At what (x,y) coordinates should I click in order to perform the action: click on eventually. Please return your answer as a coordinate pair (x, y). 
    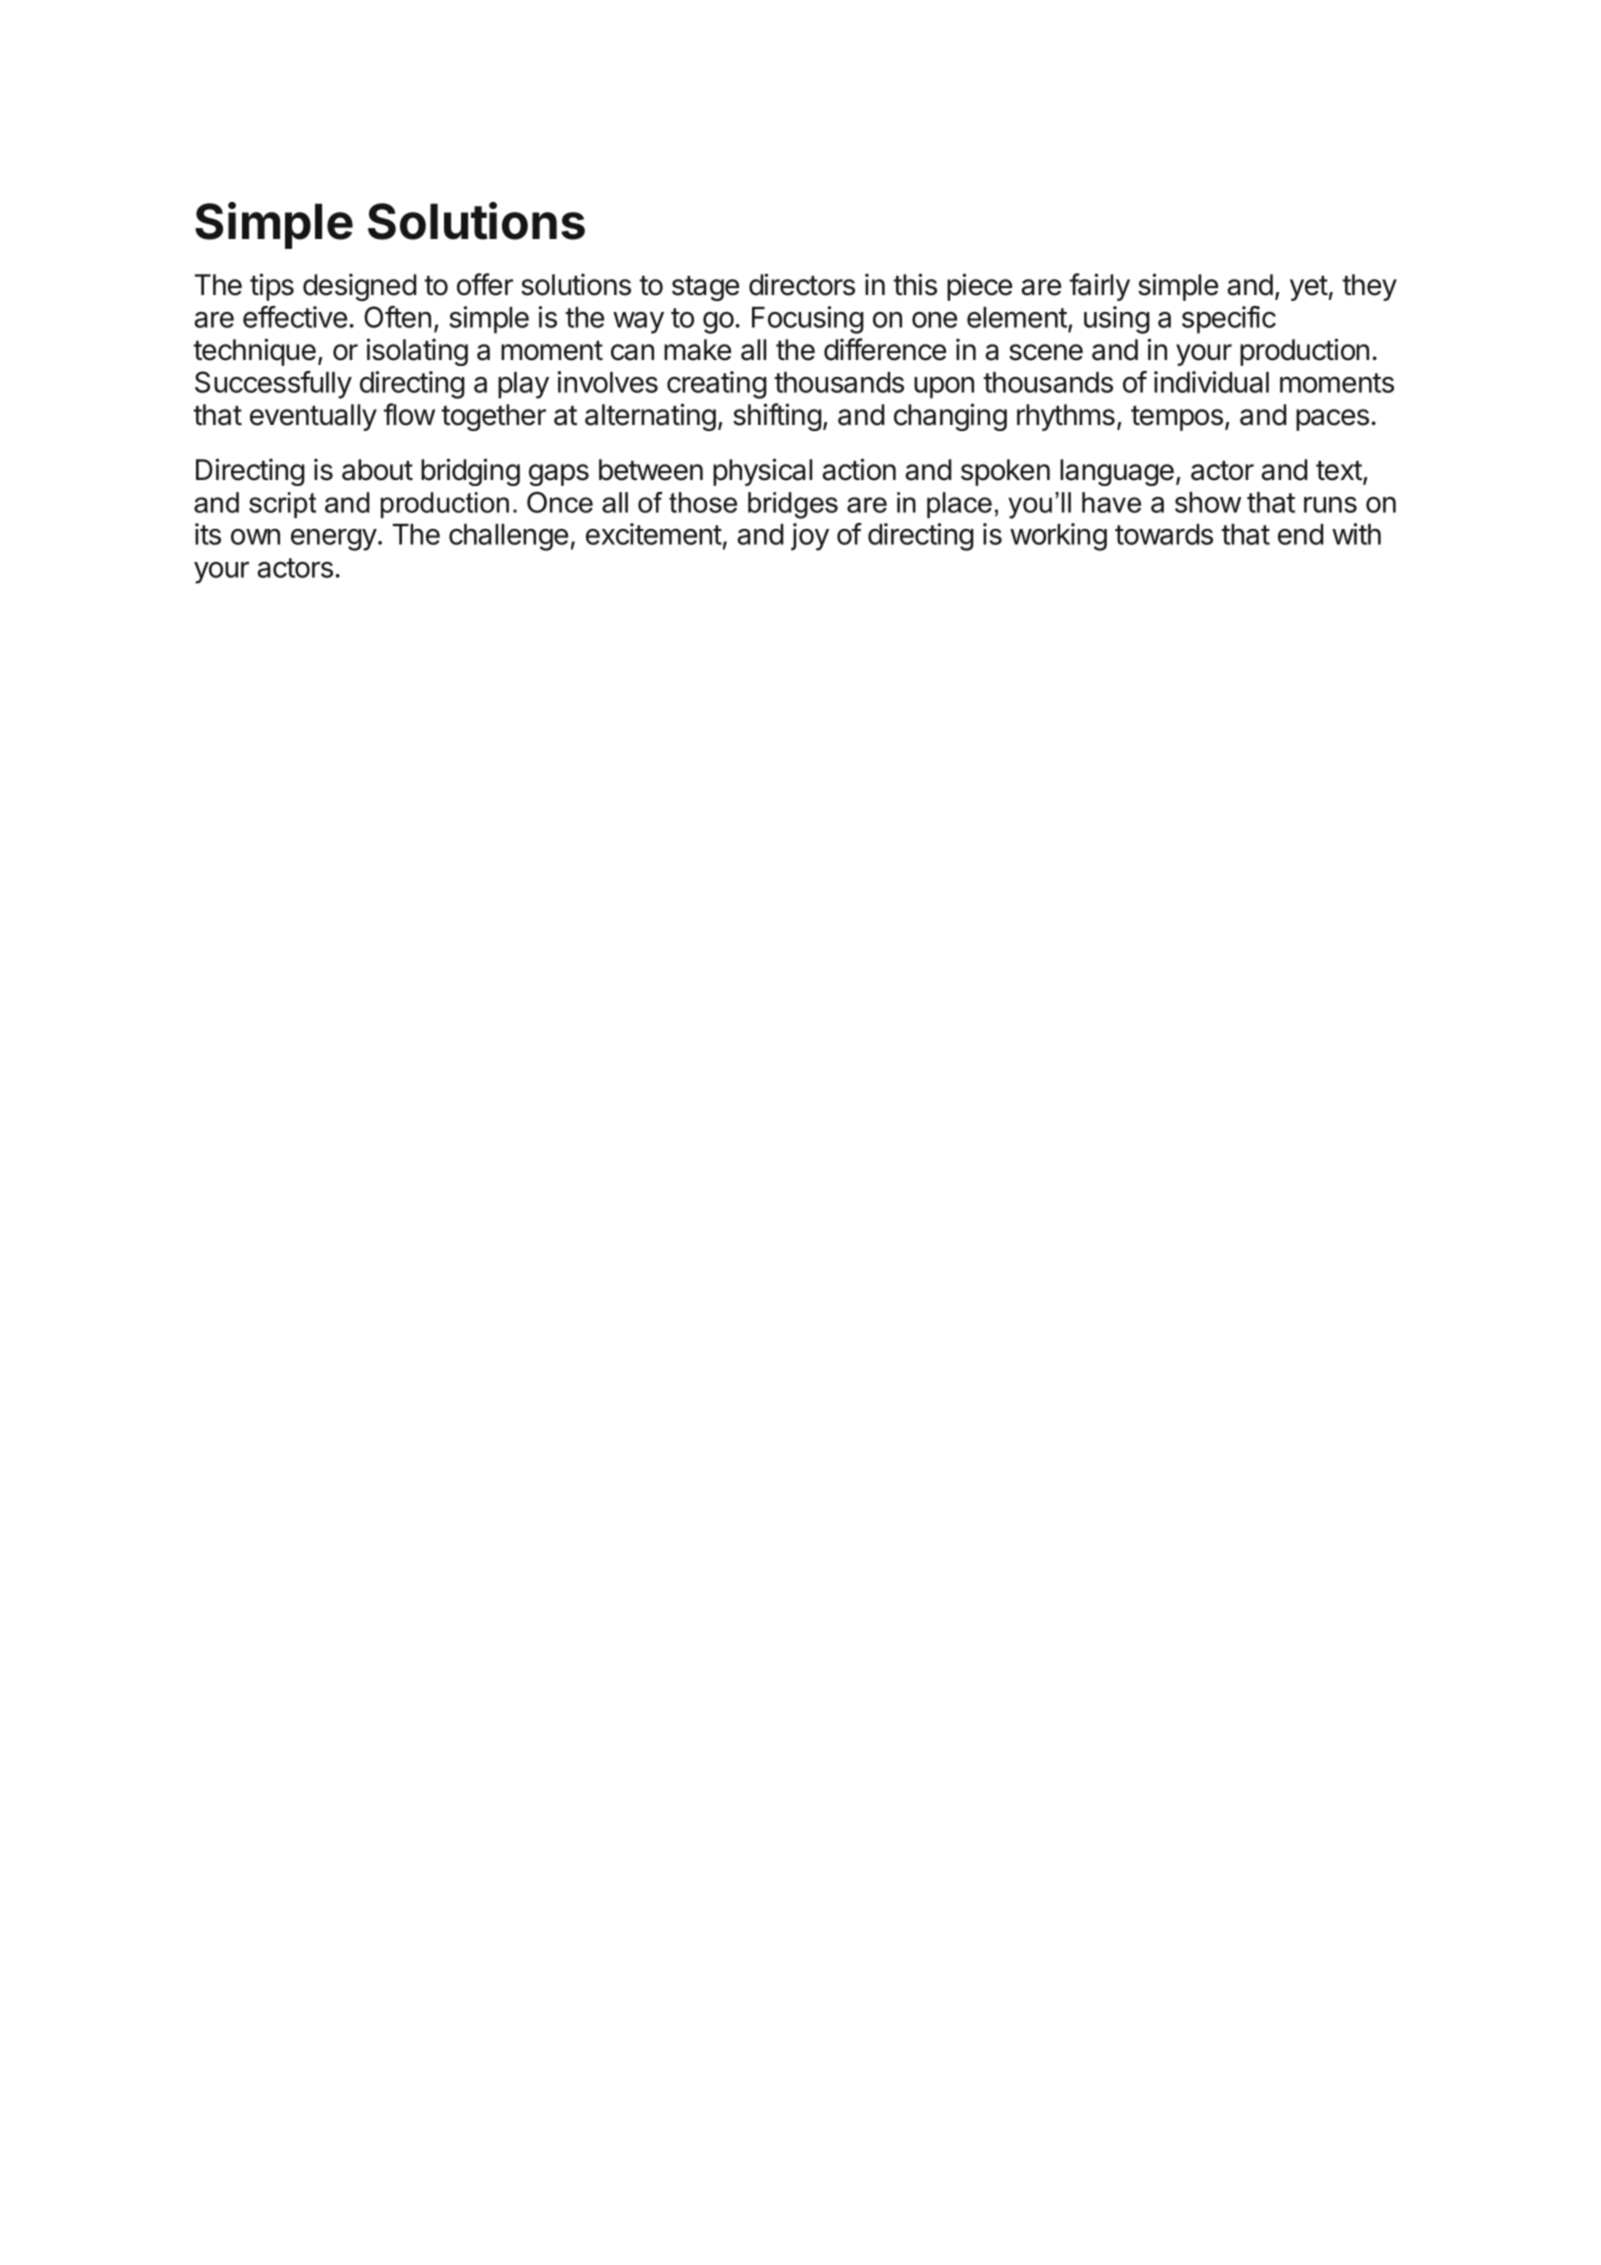
    Looking at the image, I should click on (313, 417).
